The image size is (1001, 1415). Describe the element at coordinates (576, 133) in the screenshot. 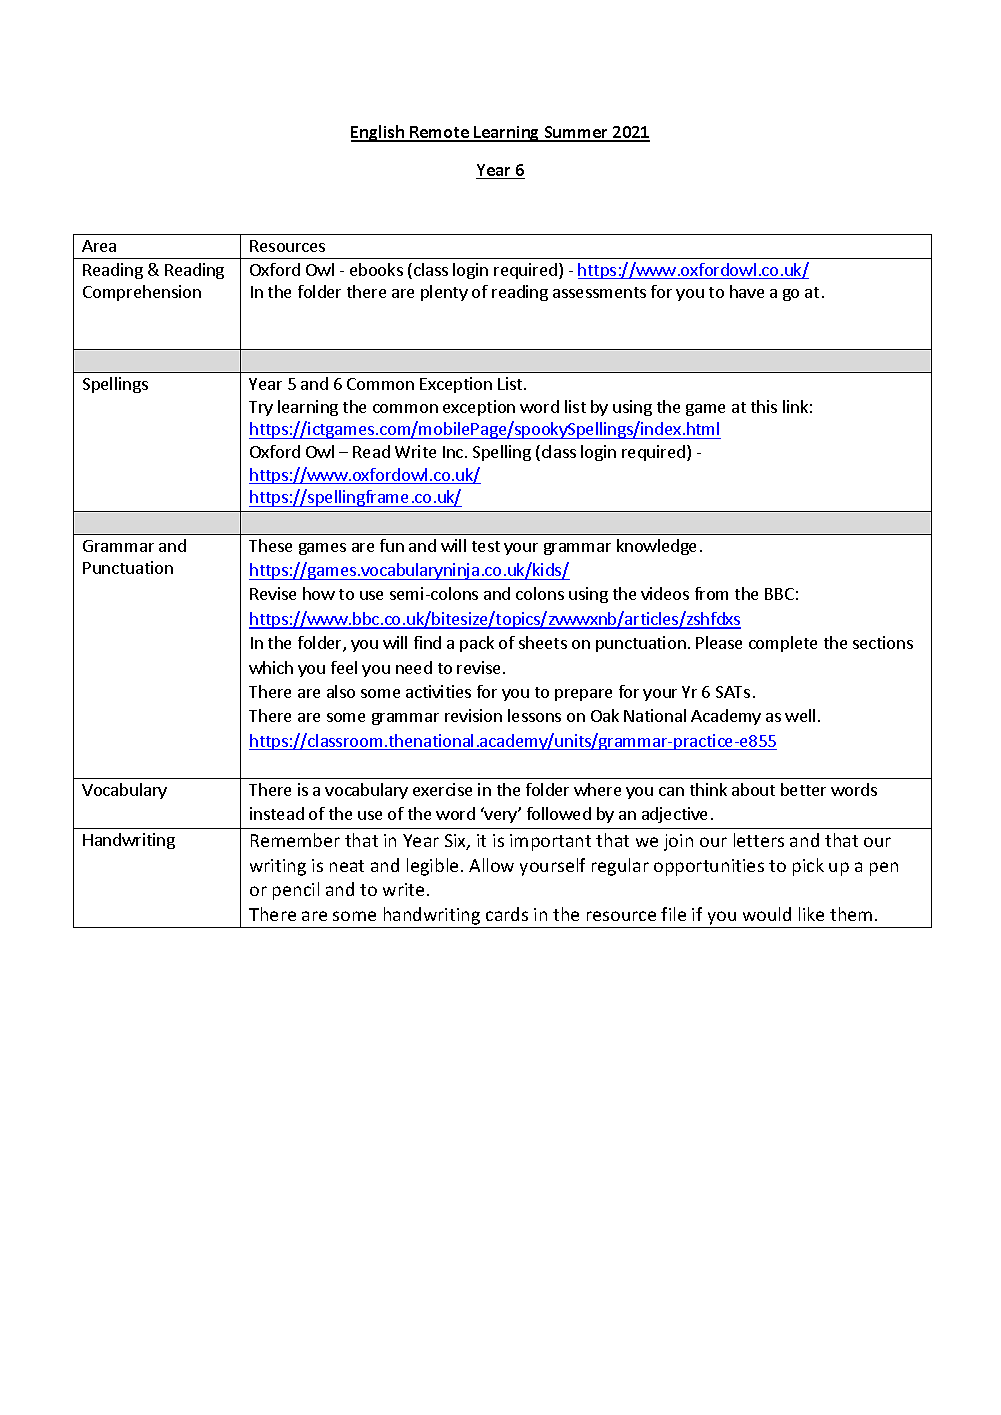

I see `Summer` at that location.
